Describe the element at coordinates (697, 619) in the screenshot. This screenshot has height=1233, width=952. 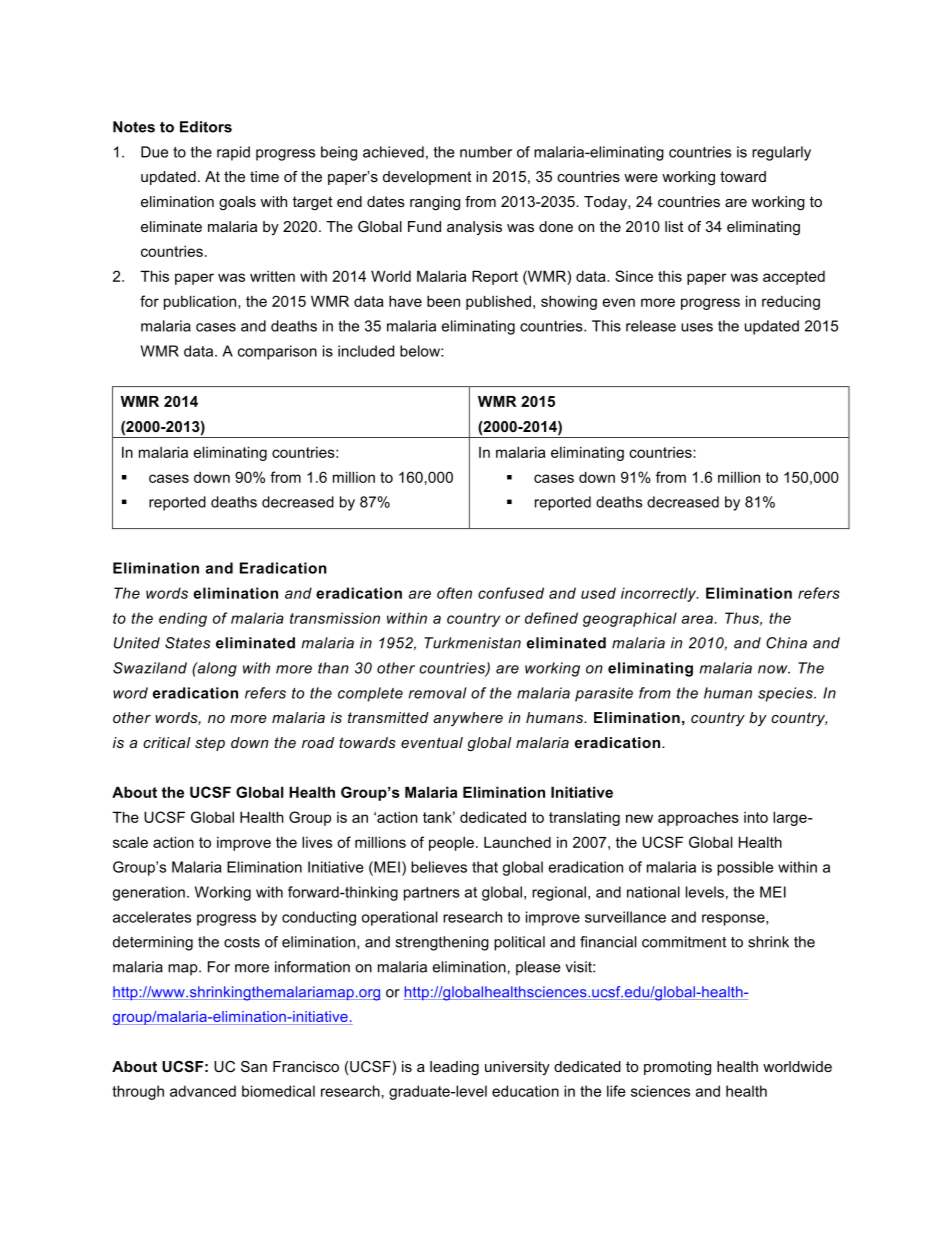
I see `area` at that location.
